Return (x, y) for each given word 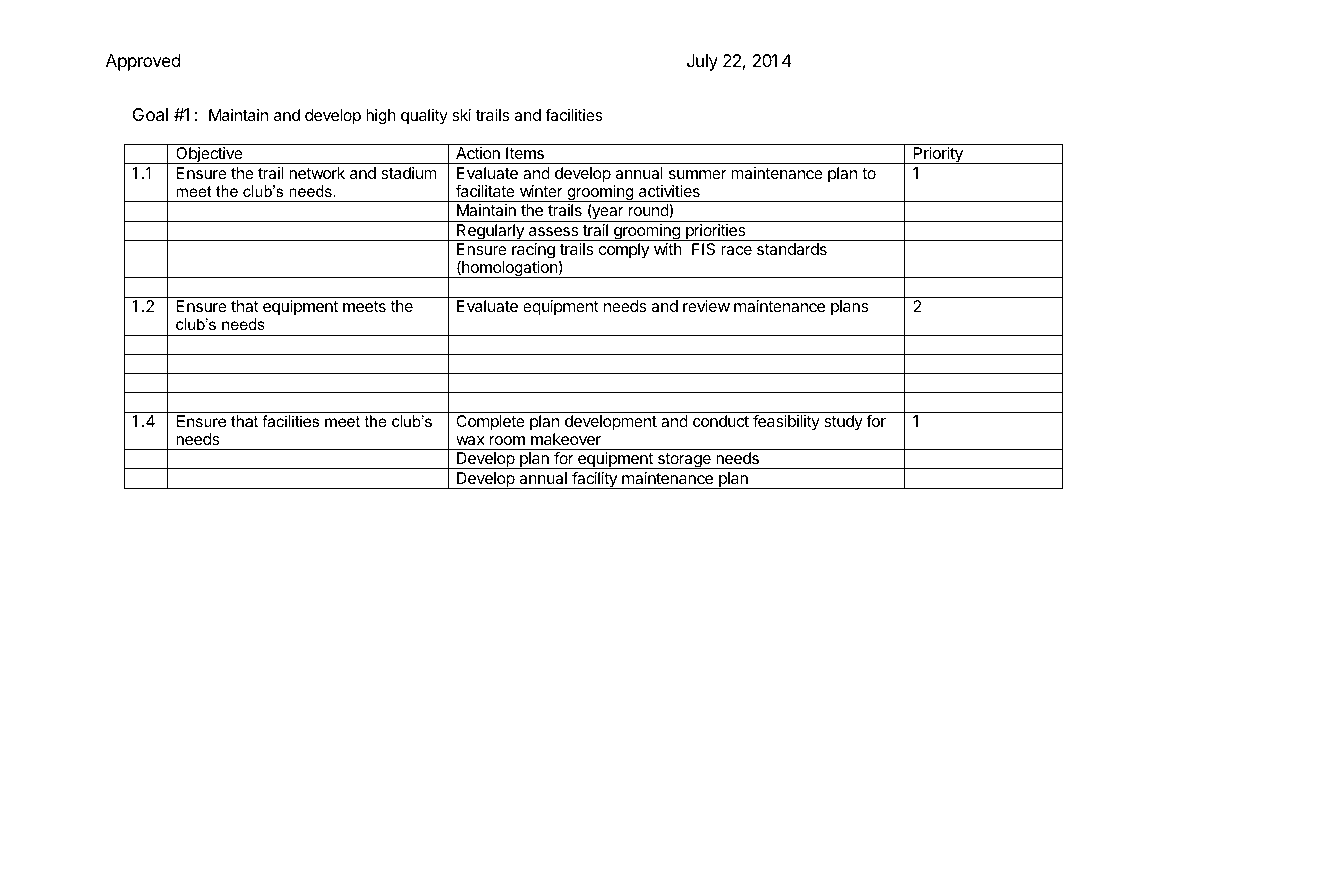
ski (461, 115)
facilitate (485, 190)
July (702, 62)
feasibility (786, 422)
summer (698, 174)
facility (594, 480)
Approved (143, 62)
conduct (721, 421)
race (736, 250)
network (317, 173)
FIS (703, 249)
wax (470, 440)
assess (553, 231)
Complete (490, 423)
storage (684, 461)
